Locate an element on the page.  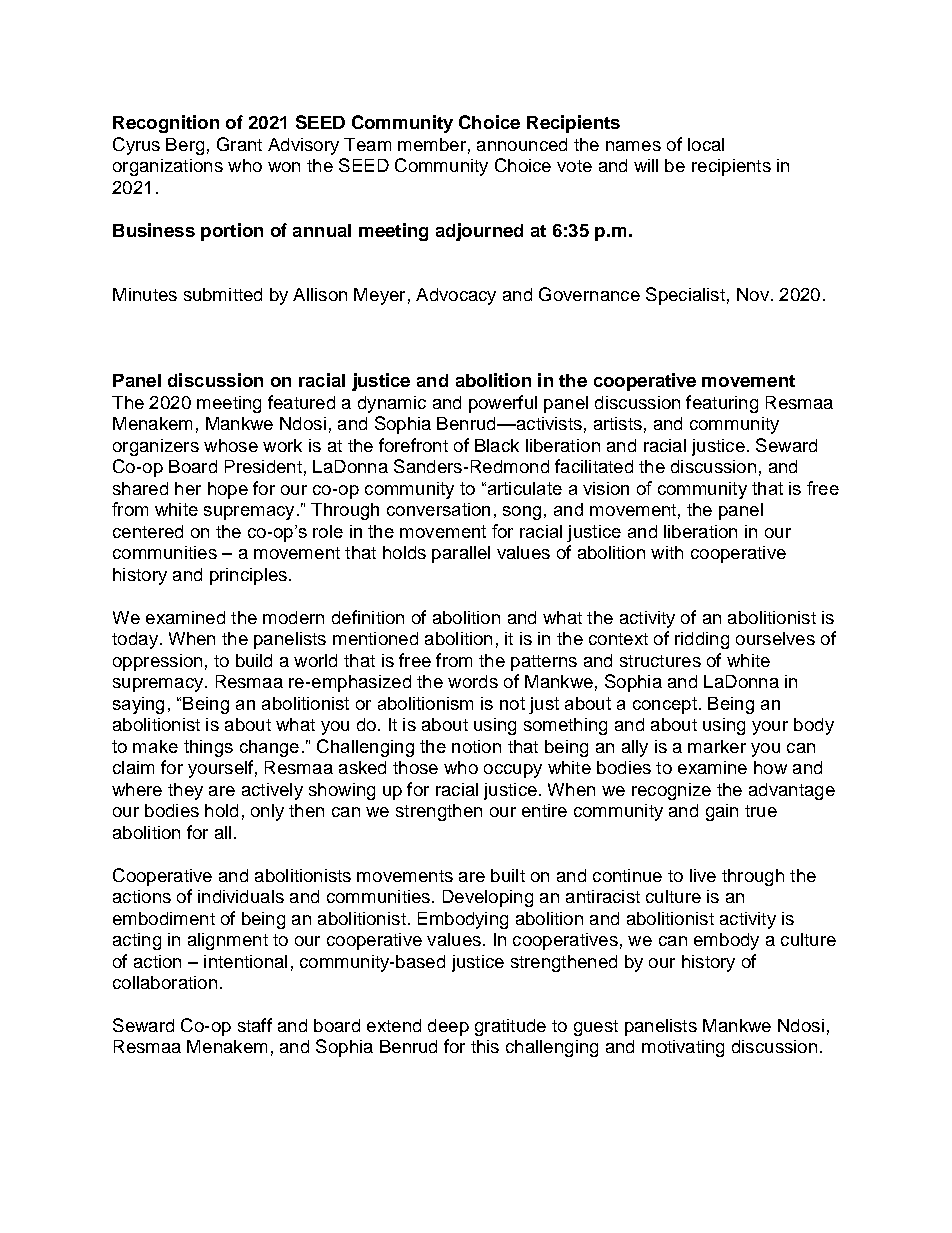
member is located at coordinates (432, 144).
